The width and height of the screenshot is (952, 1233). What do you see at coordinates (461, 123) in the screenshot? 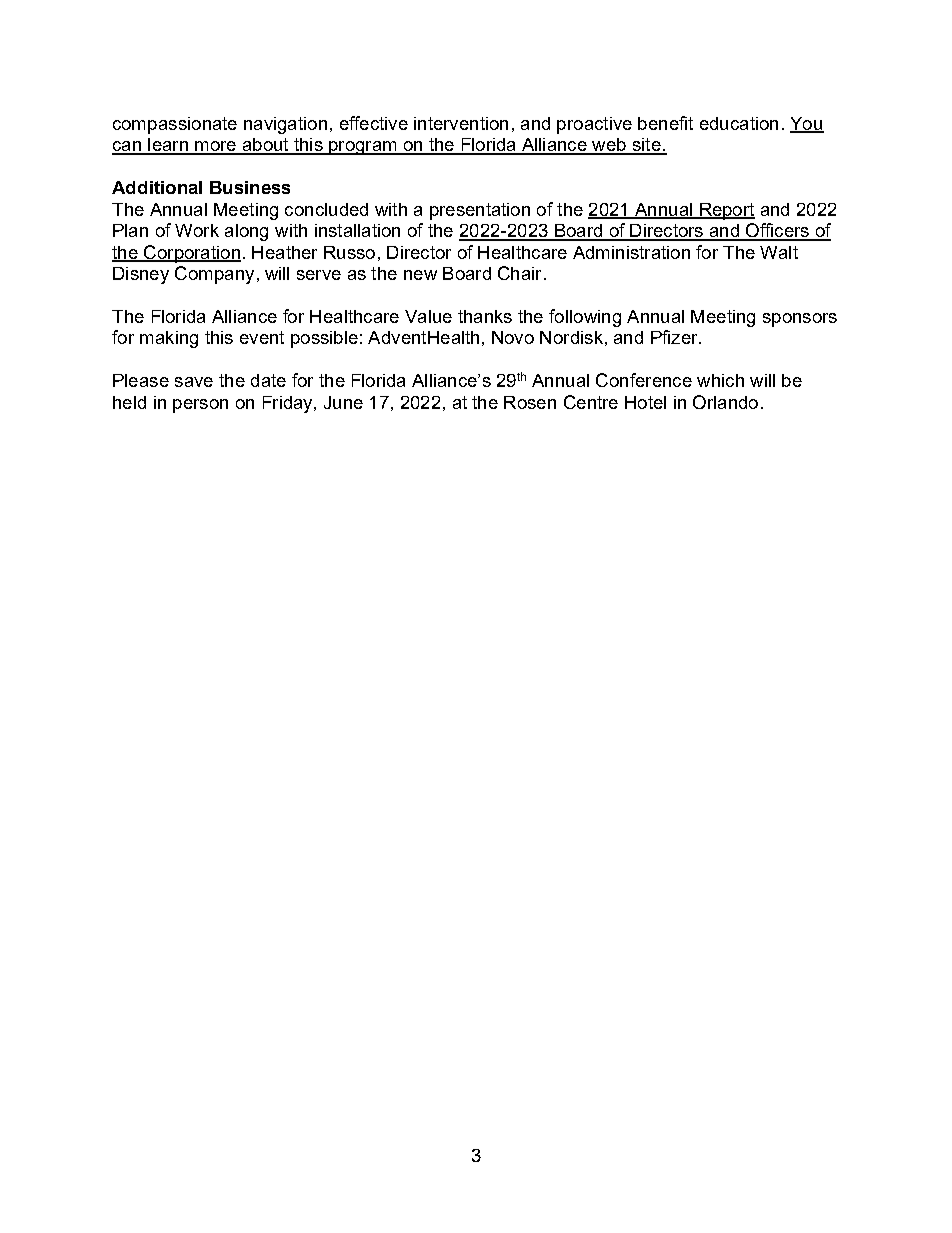
I see `intervention` at bounding box center [461, 123].
